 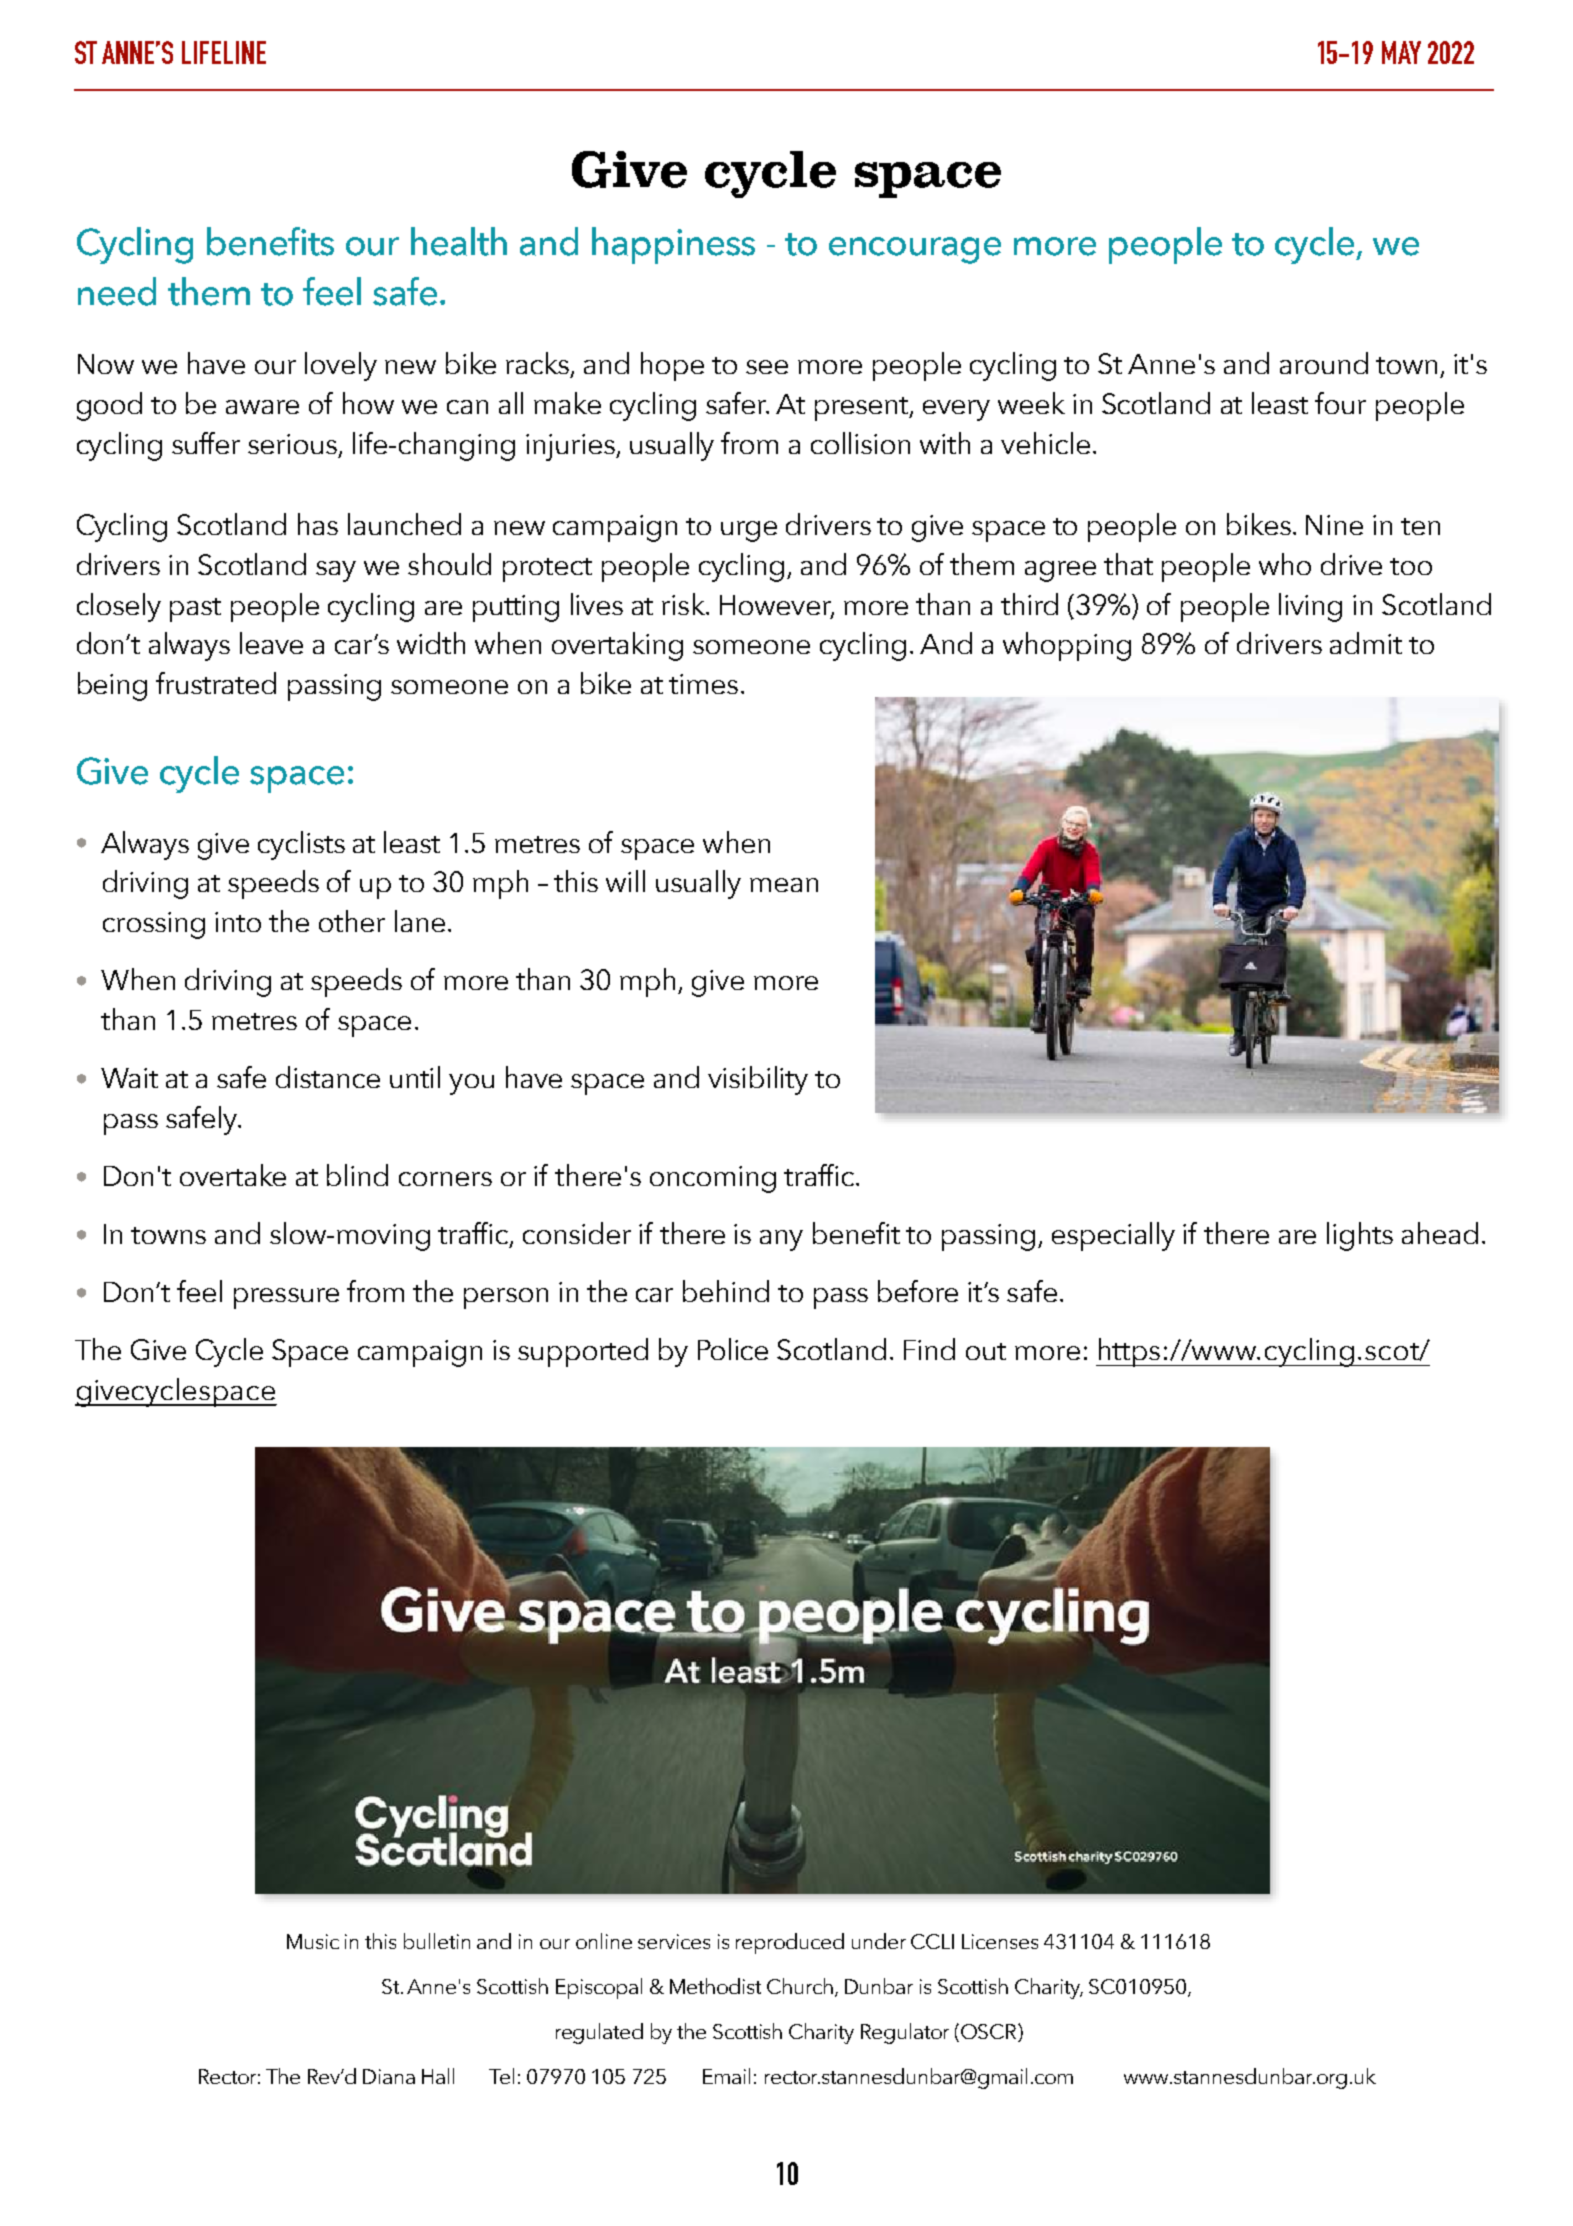 What do you see at coordinates (271, 643) in the document?
I see `leave` at bounding box center [271, 643].
